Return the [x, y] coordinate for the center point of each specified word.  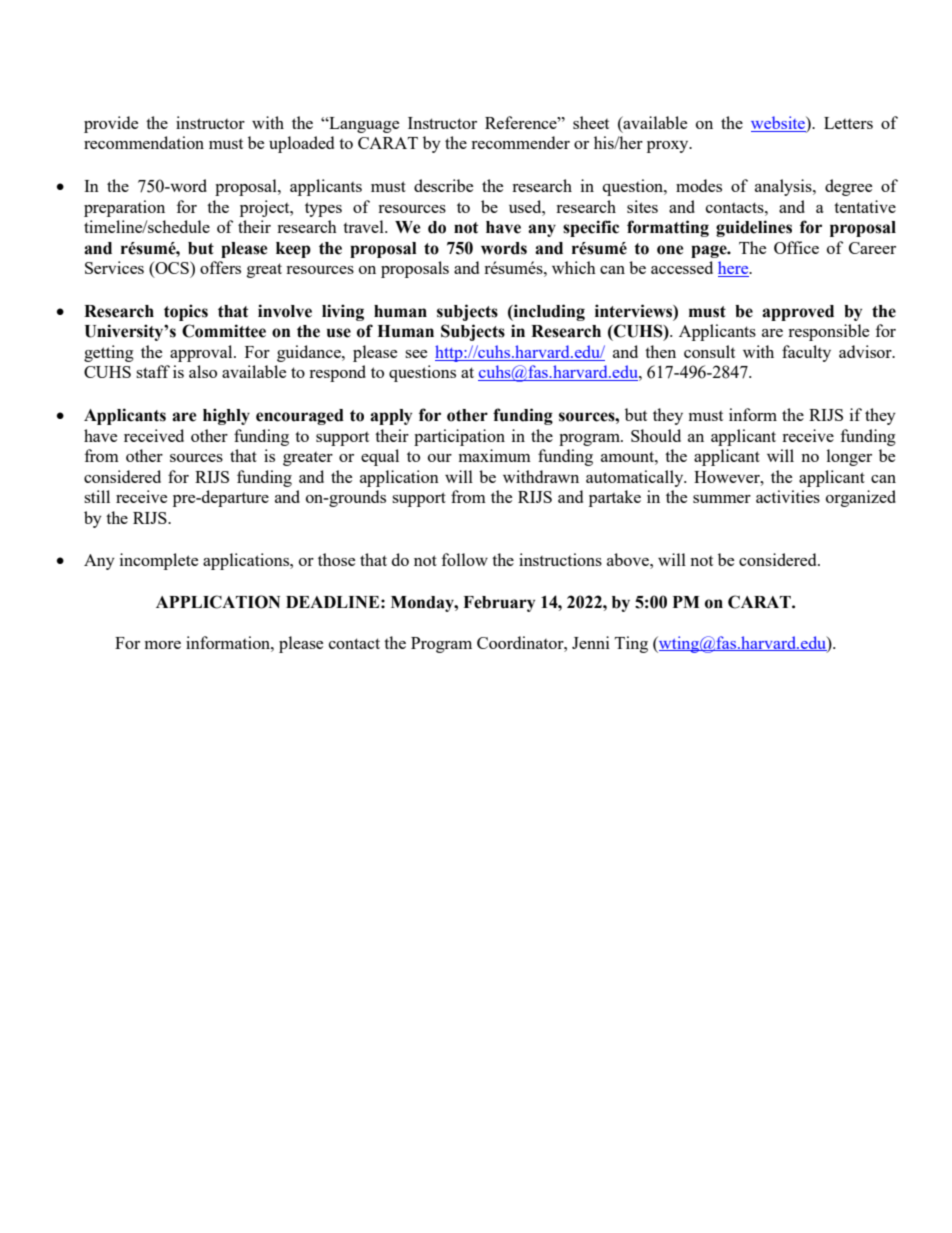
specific [591, 228]
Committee [224, 331]
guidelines [754, 228]
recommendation [144, 142]
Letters [848, 123]
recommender [520, 142]
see [416, 354]
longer [849, 457]
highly [226, 416]
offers [220, 267]
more [163, 645]
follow [465, 559]
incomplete [159, 561]
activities [788, 496]
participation [459, 437]
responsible [828, 332]
